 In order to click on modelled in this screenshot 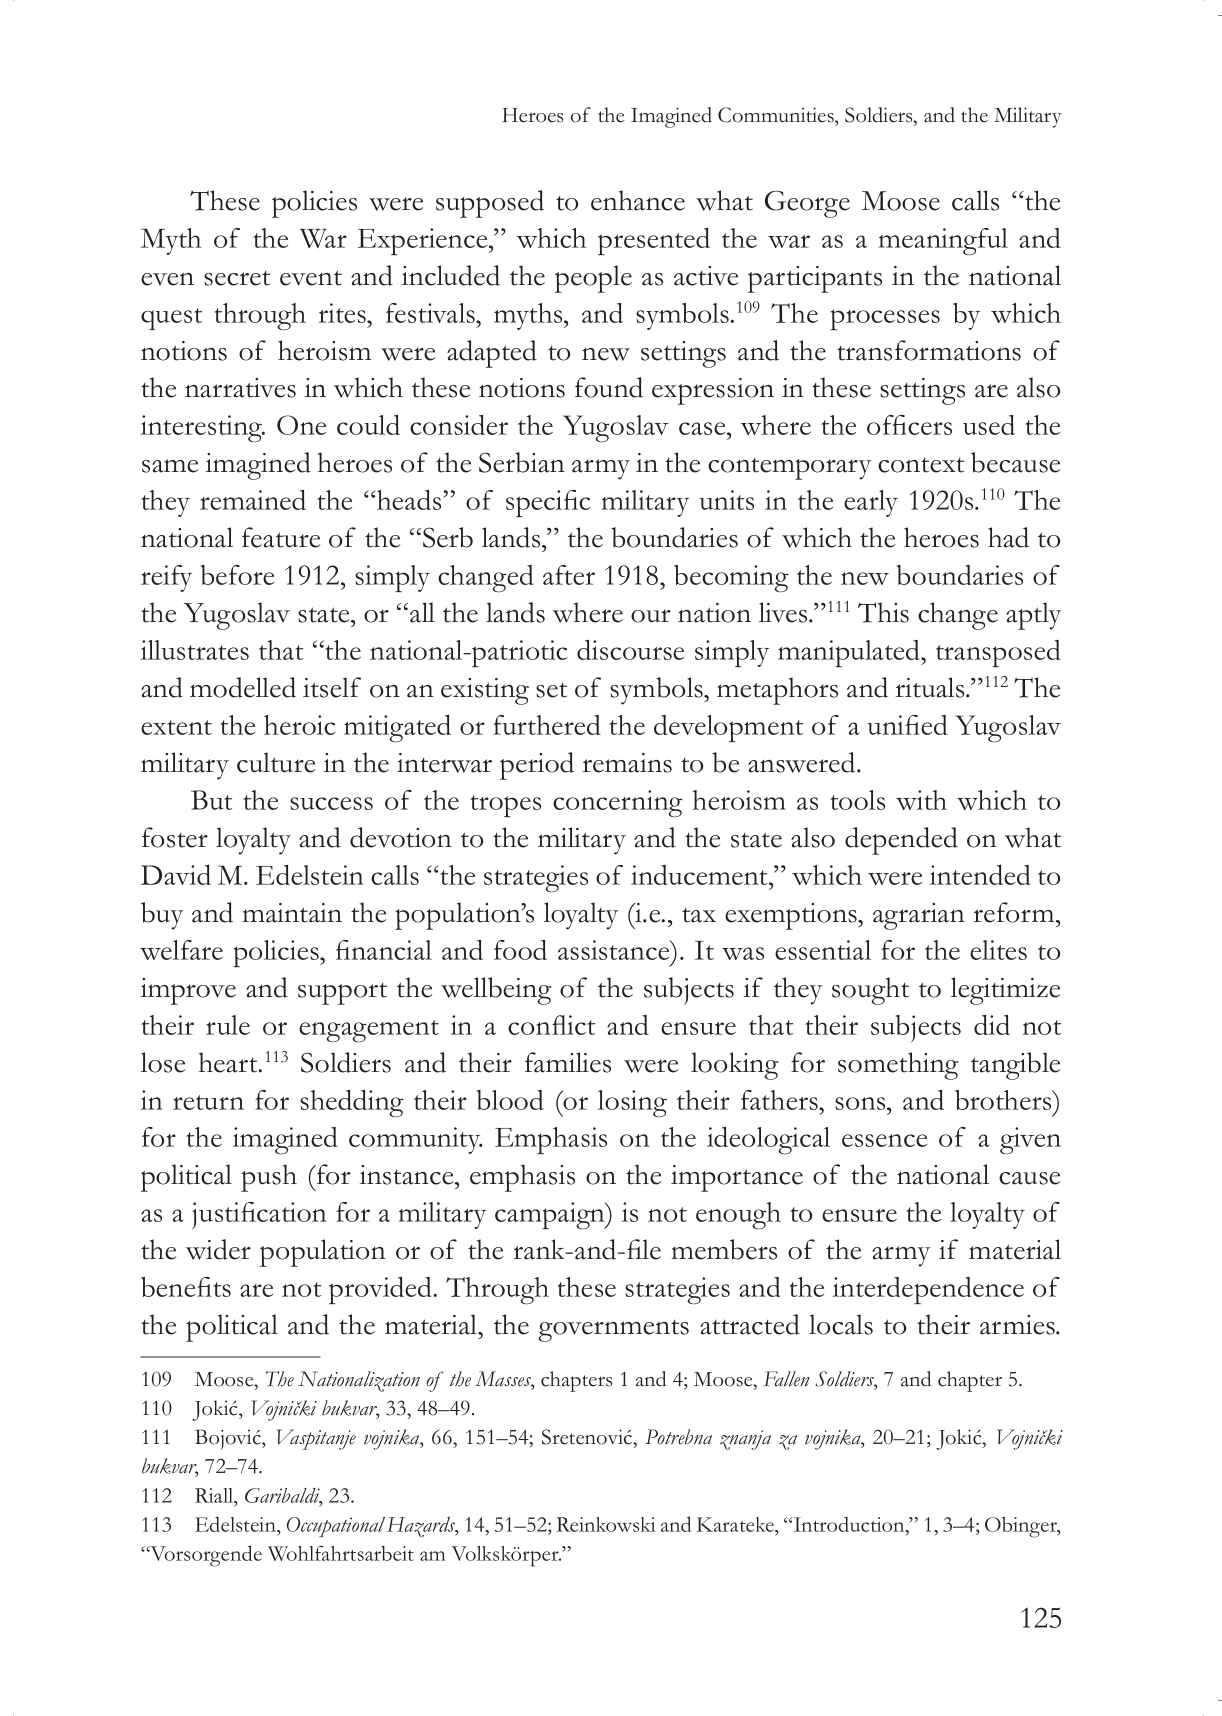, I will do `click(243, 687)`.
